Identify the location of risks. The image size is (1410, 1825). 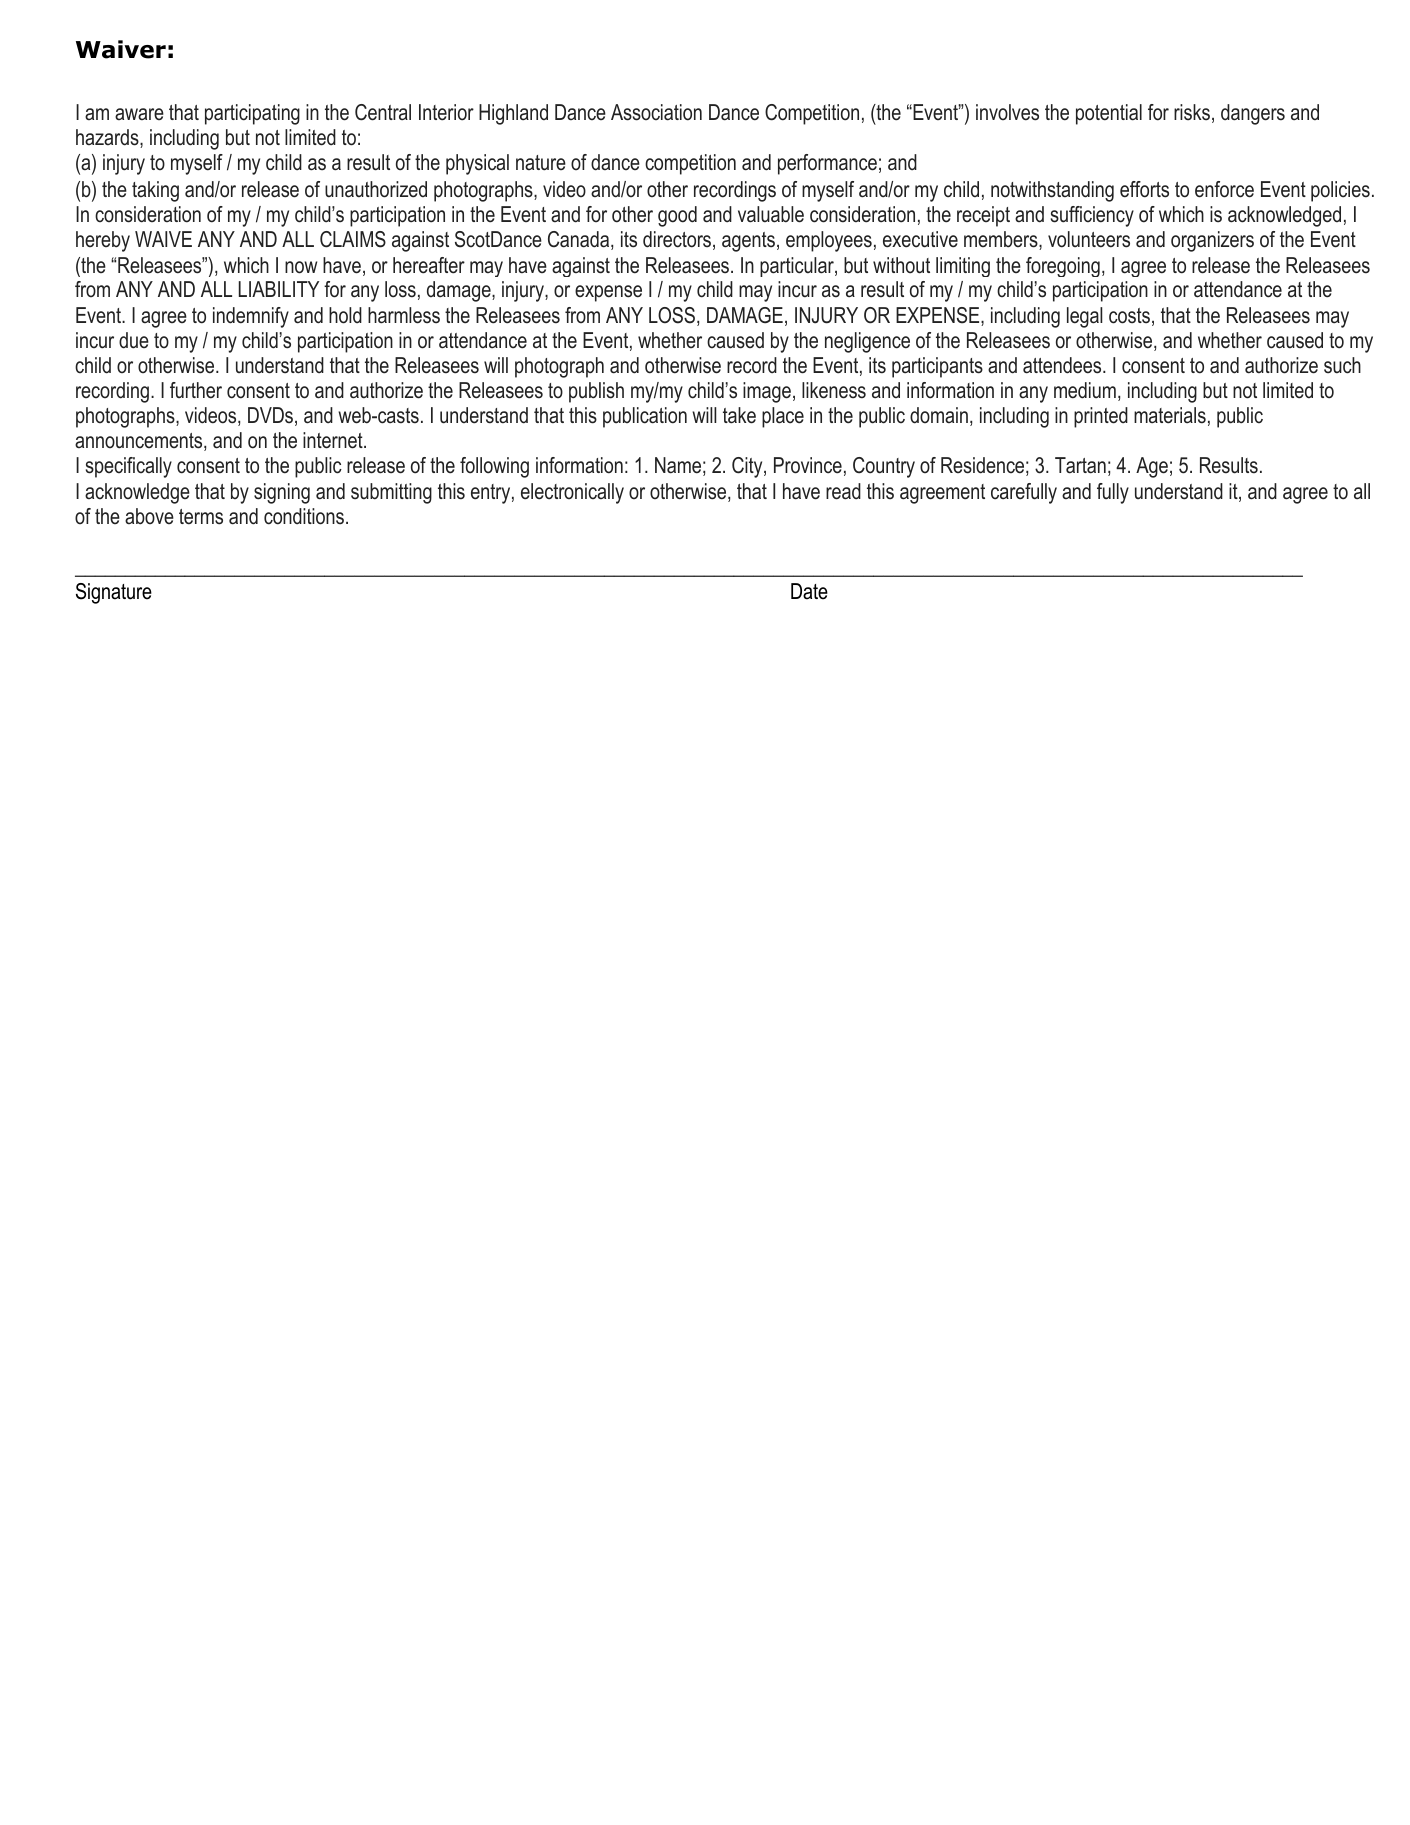
(1192, 112).
